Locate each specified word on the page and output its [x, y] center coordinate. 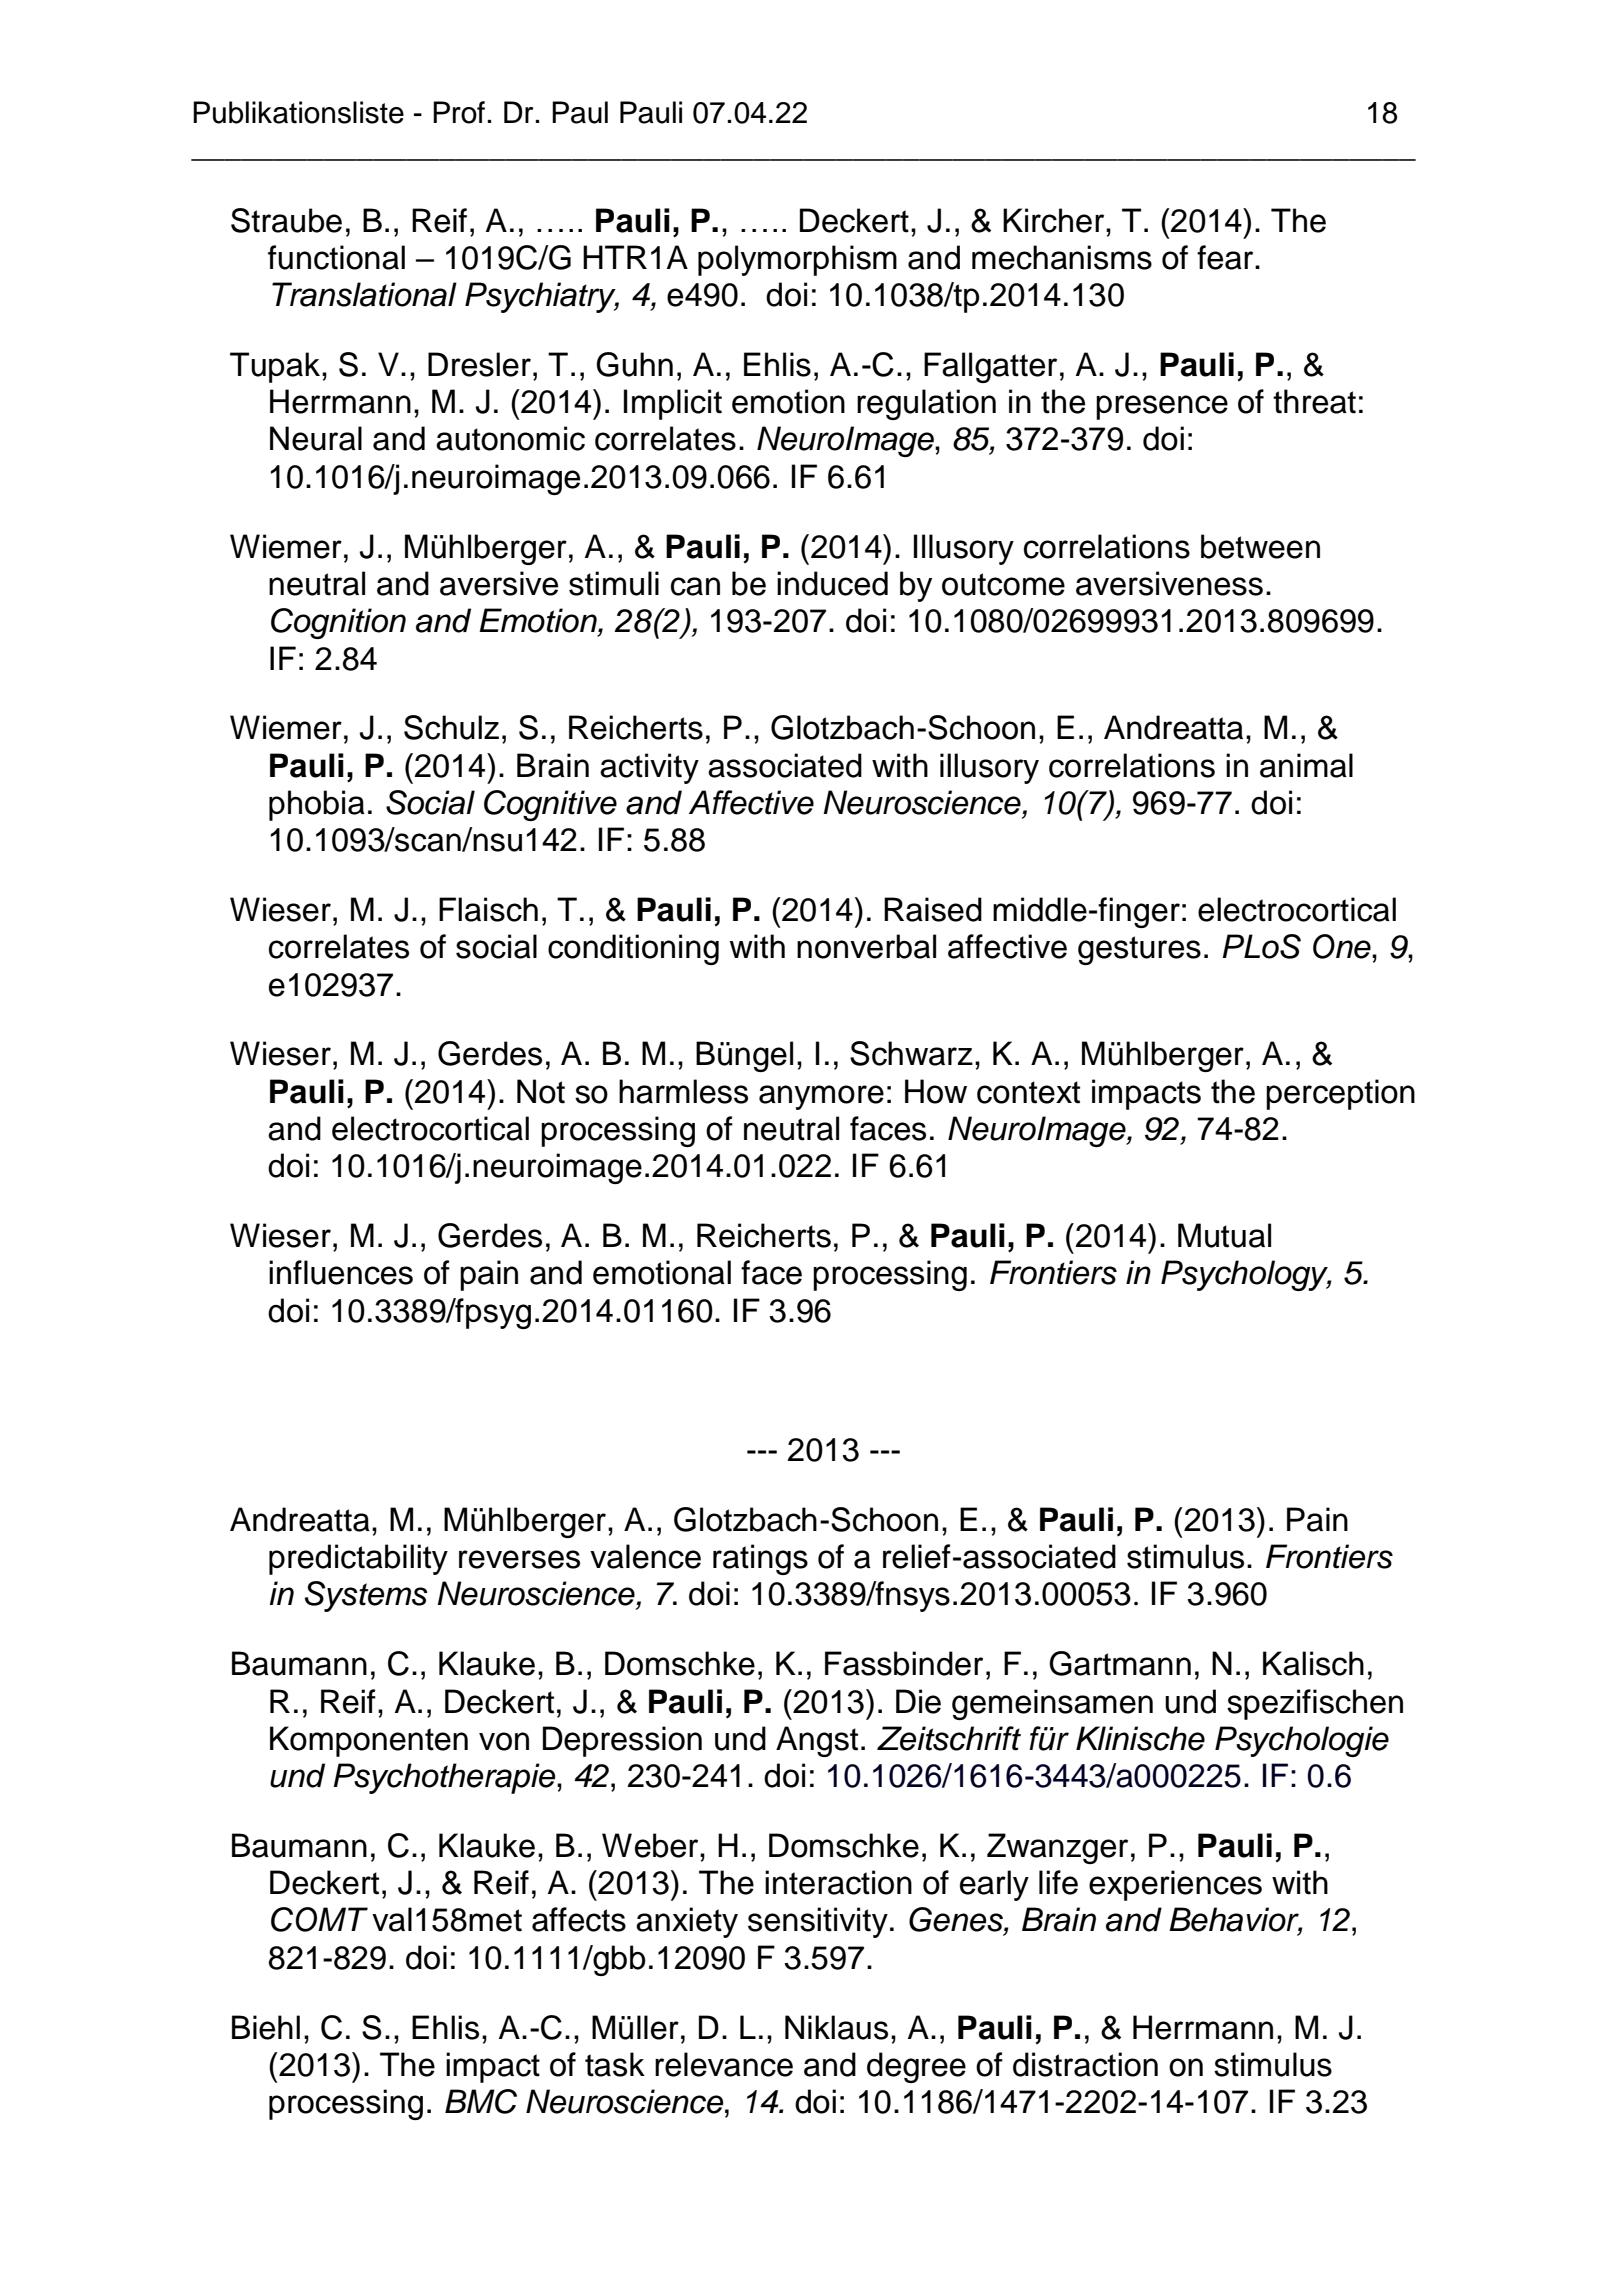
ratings [760, 1559]
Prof [459, 112]
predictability [358, 1559]
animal [1306, 765]
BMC [481, 2101]
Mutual [1224, 1235]
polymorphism [797, 260]
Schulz [451, 727]
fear [1226, 257]
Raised [933, 909]
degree [916, 2067]
